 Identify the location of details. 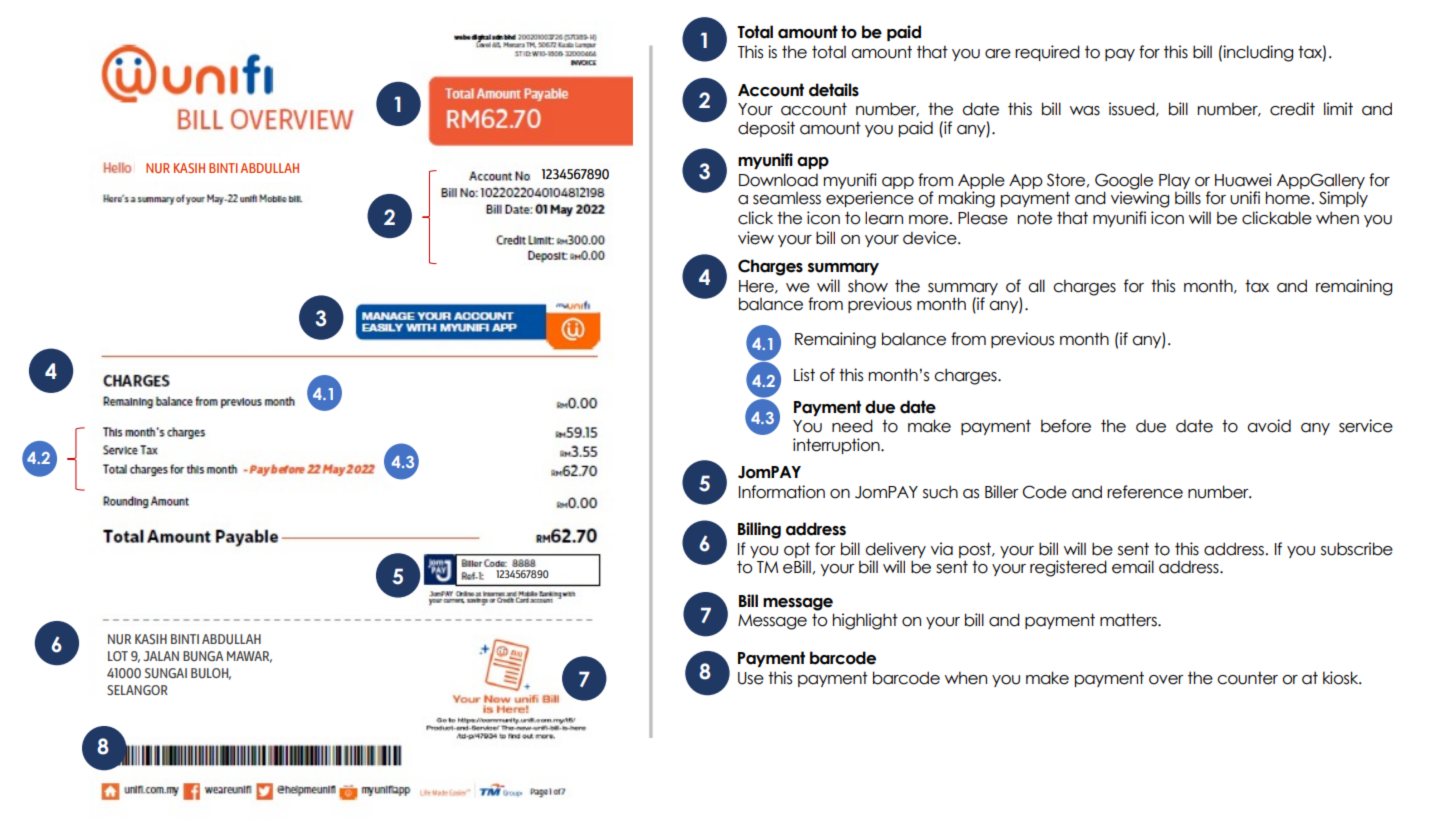
(834, 90).
